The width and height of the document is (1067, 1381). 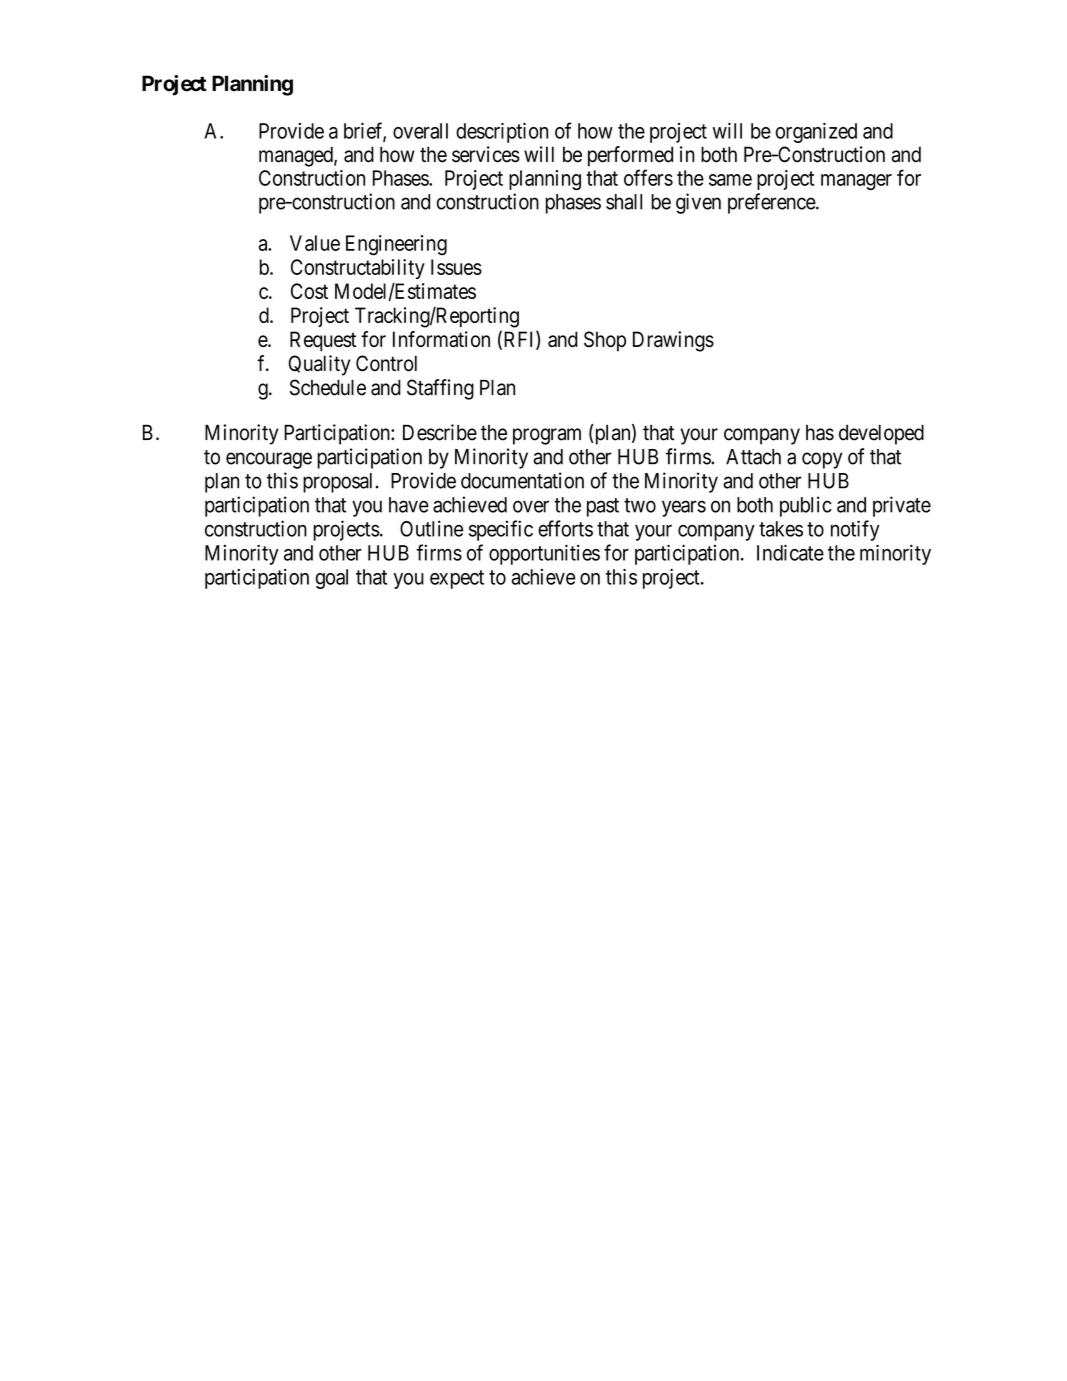 What do you see at coordinates (816, 133) in the document?
I see `organized` at bounding box center [816, 133].
